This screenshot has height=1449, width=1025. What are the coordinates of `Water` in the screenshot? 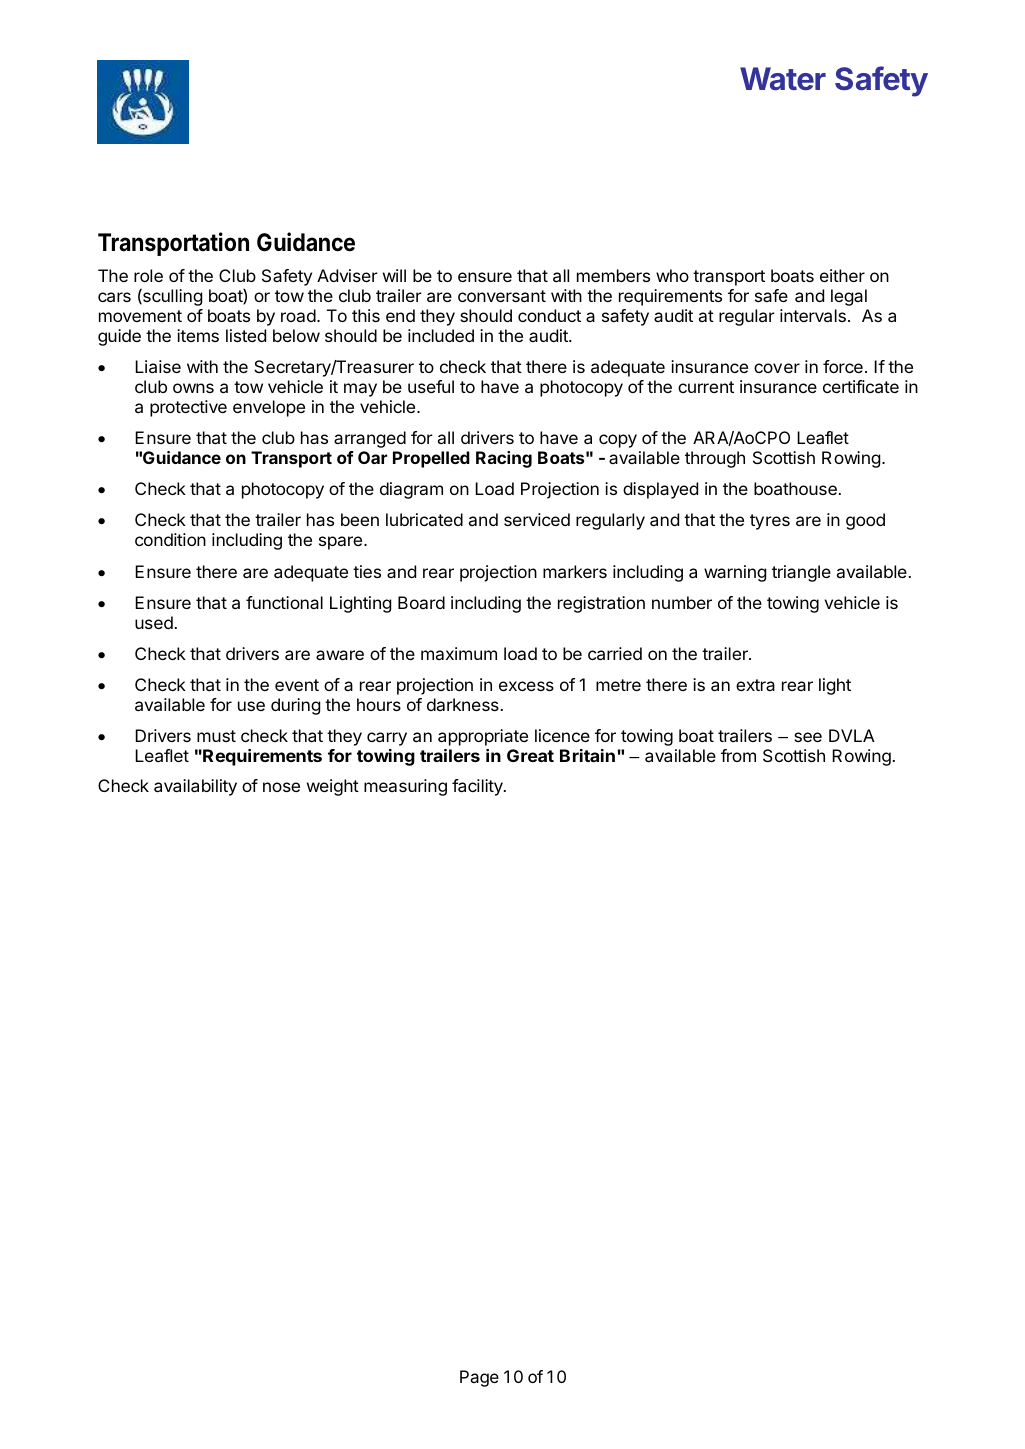 It's located at (783, 79).
